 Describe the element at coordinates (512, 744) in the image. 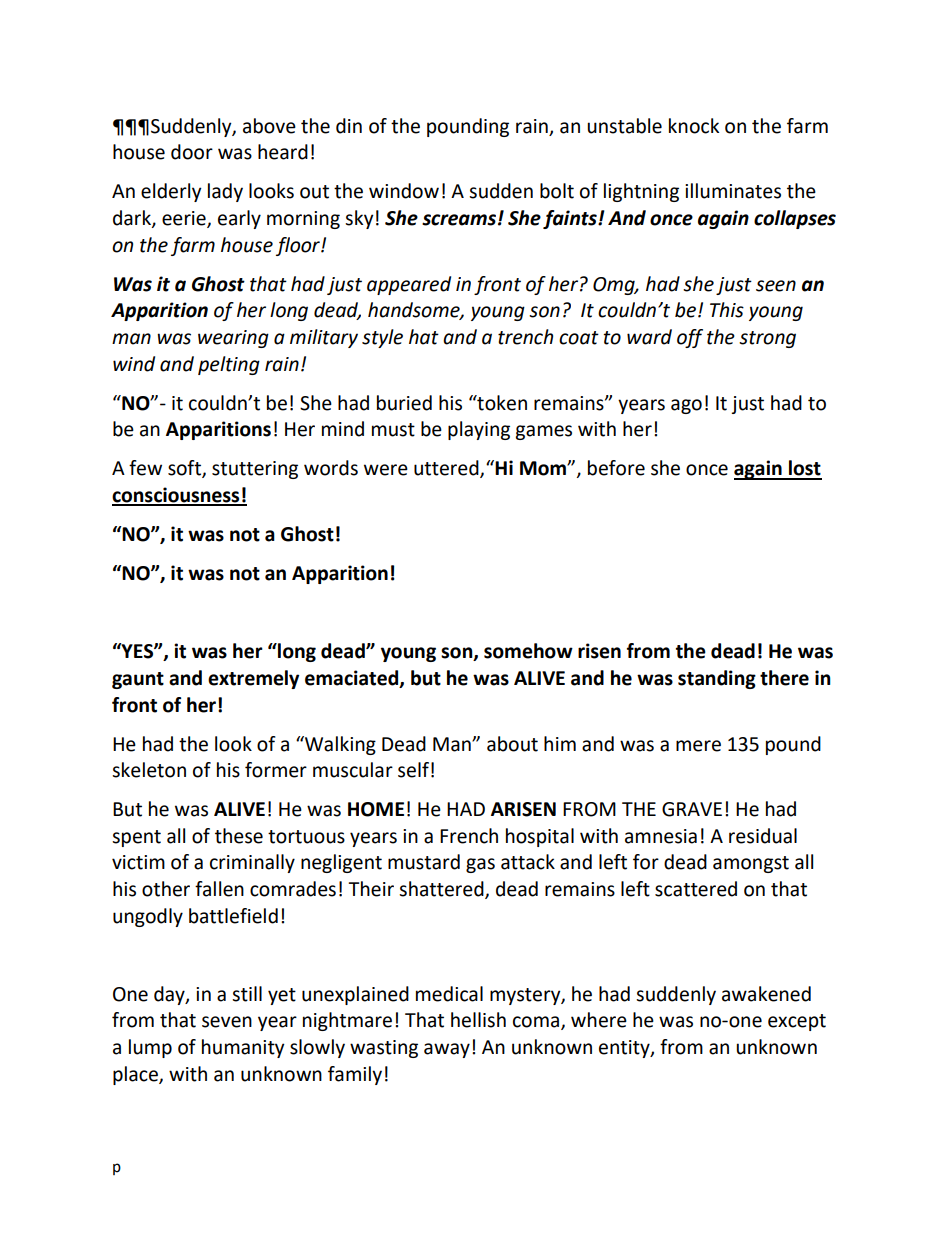

I see `about` at that location.
